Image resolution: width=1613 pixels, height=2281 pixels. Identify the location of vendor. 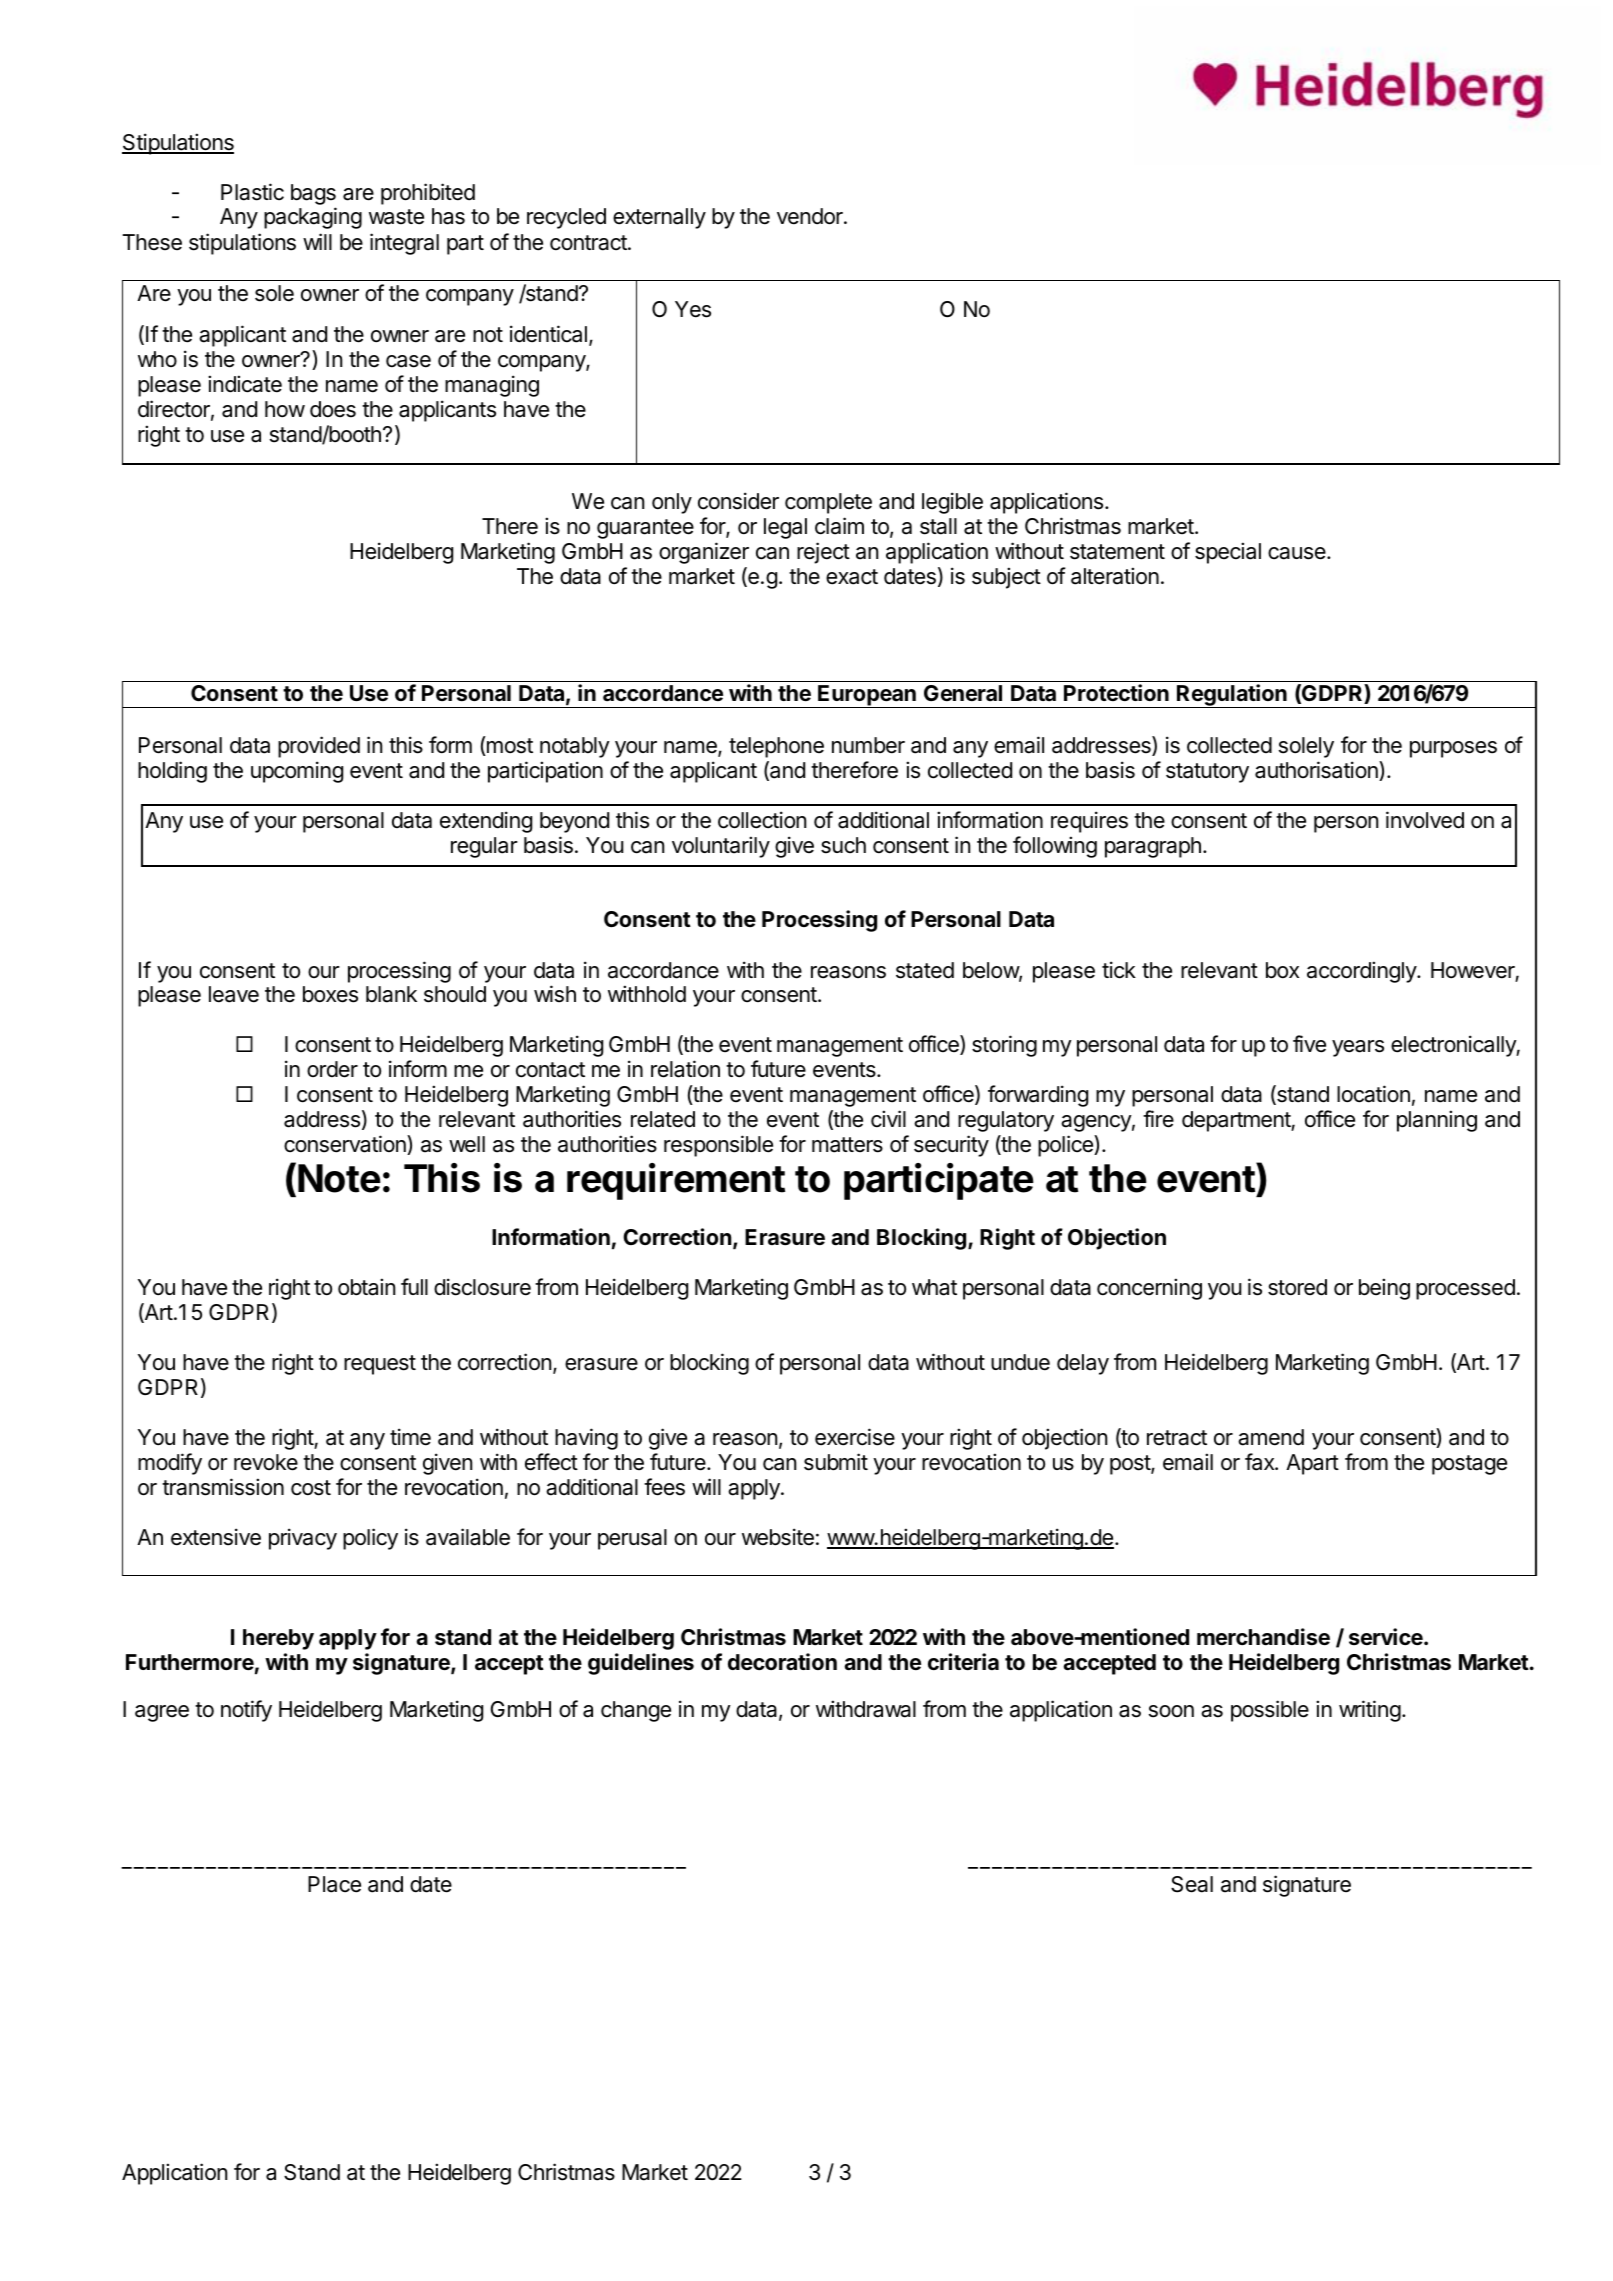
(811, 216).
